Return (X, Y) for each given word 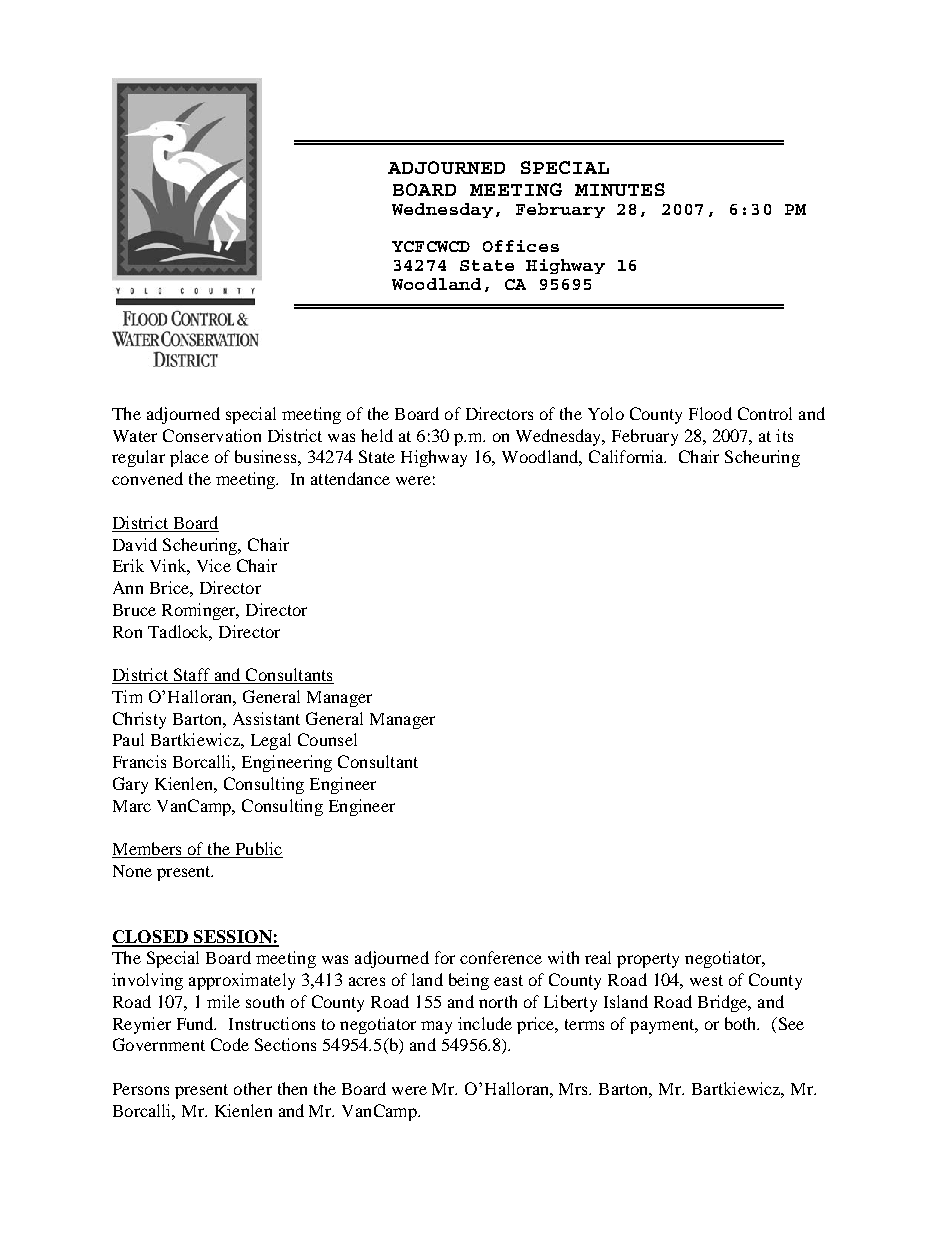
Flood (710, 413)
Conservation (212, 435)
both (742, 1023)
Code (230, 1044)
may (436, 1027)
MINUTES (620, 189)
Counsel (327, 739)
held (377, 435)
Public (258, 850)
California (627, 456)
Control (765, 413)
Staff (191, 676)
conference (501, 957)
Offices (521, 246)
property (648, 960)
